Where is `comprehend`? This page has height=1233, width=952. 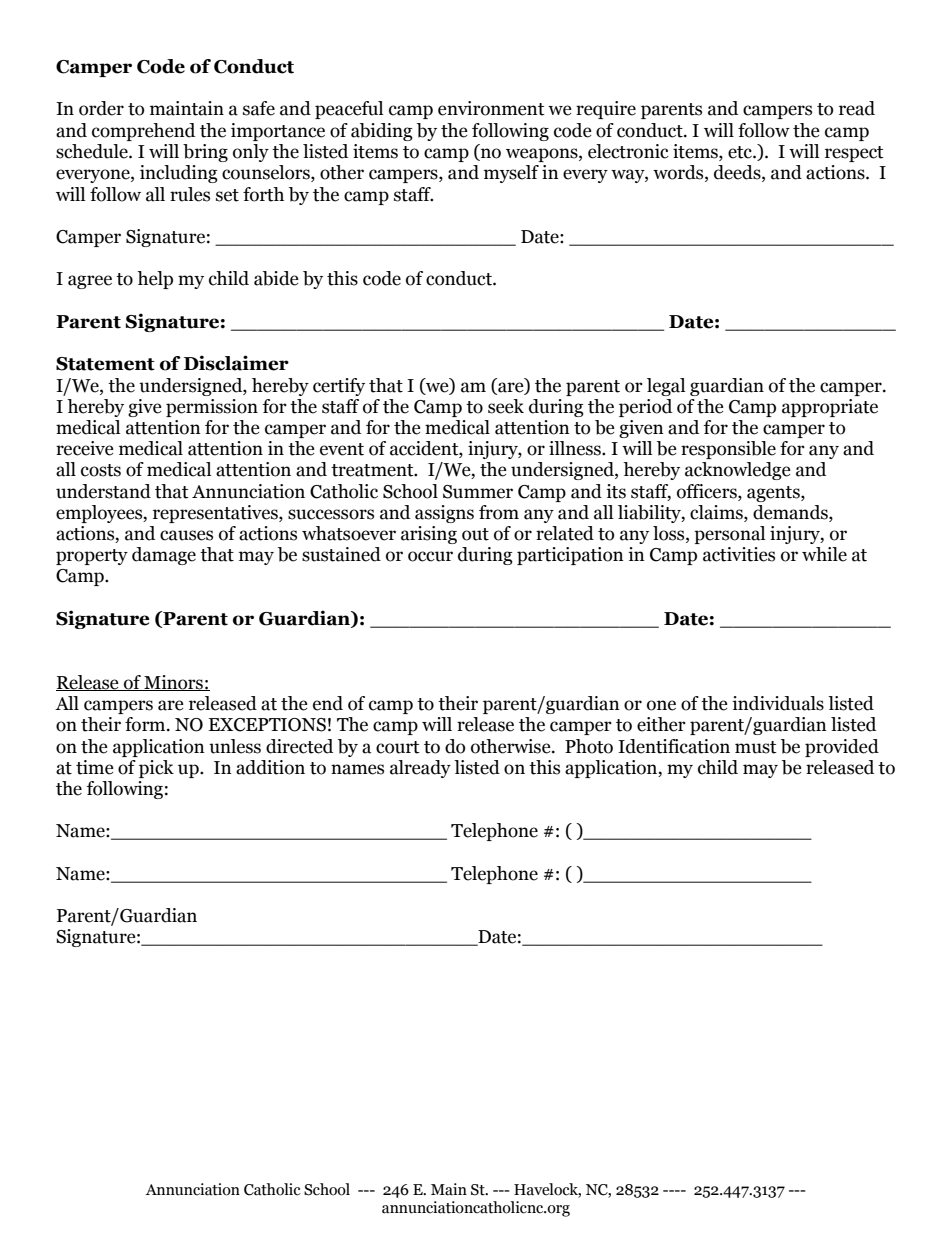
comprehend is located at coordinates (143, 132).
